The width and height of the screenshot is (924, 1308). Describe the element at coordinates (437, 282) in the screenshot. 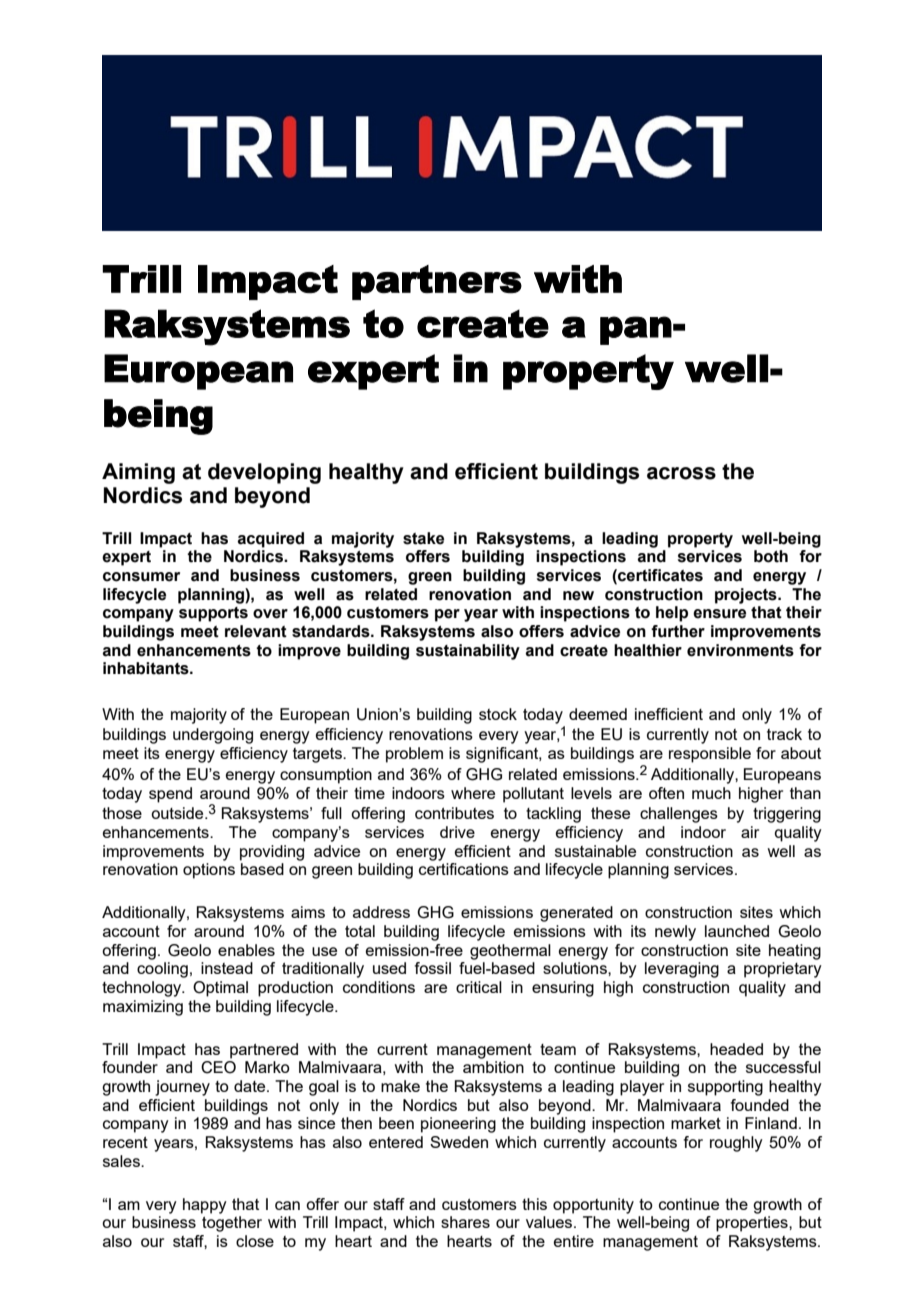

I see `partners` at that location.
